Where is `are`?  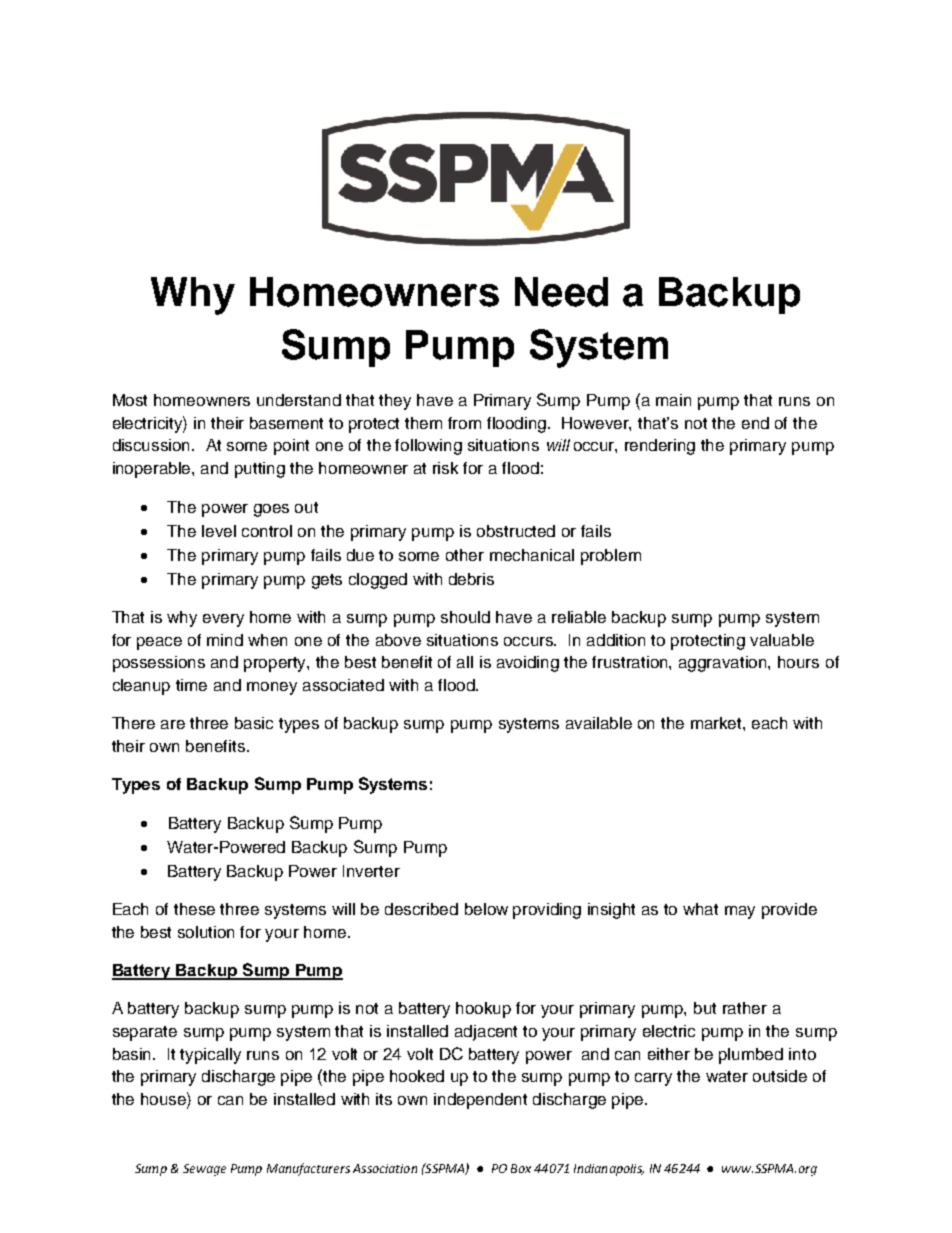 are is located at coordinates (173, 724).
